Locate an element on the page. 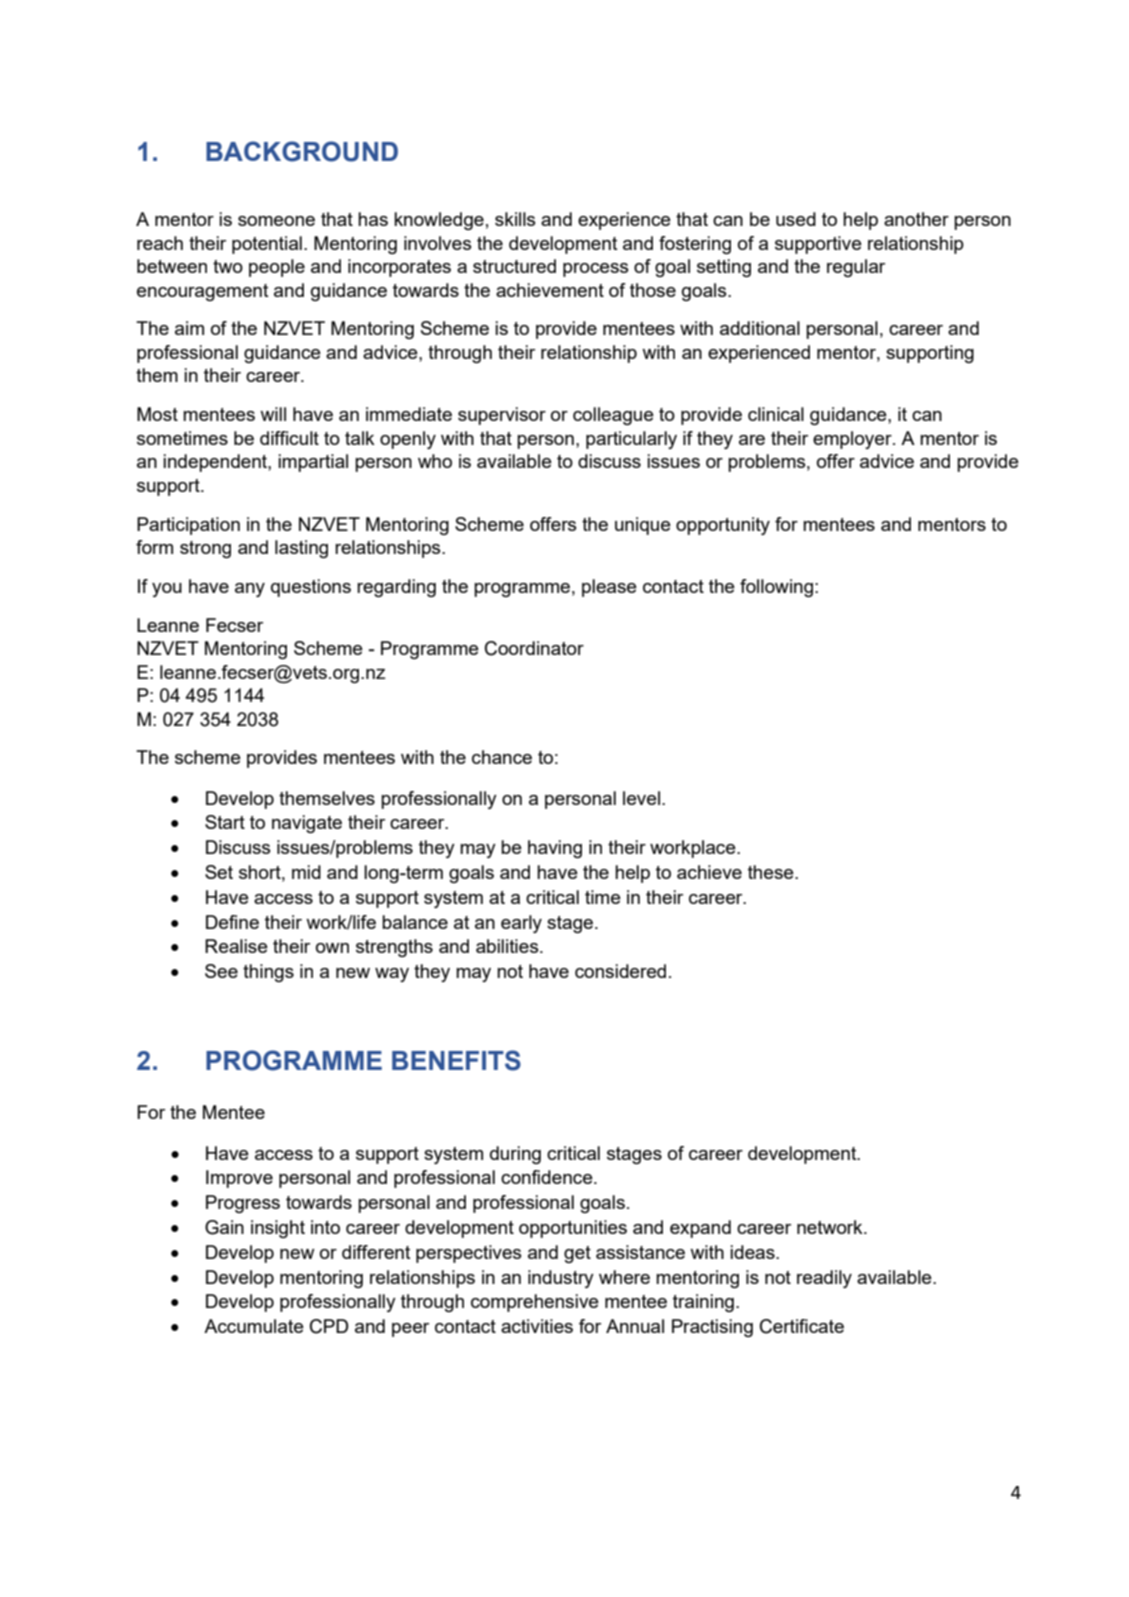  things is located at coordinates (268, 973).
